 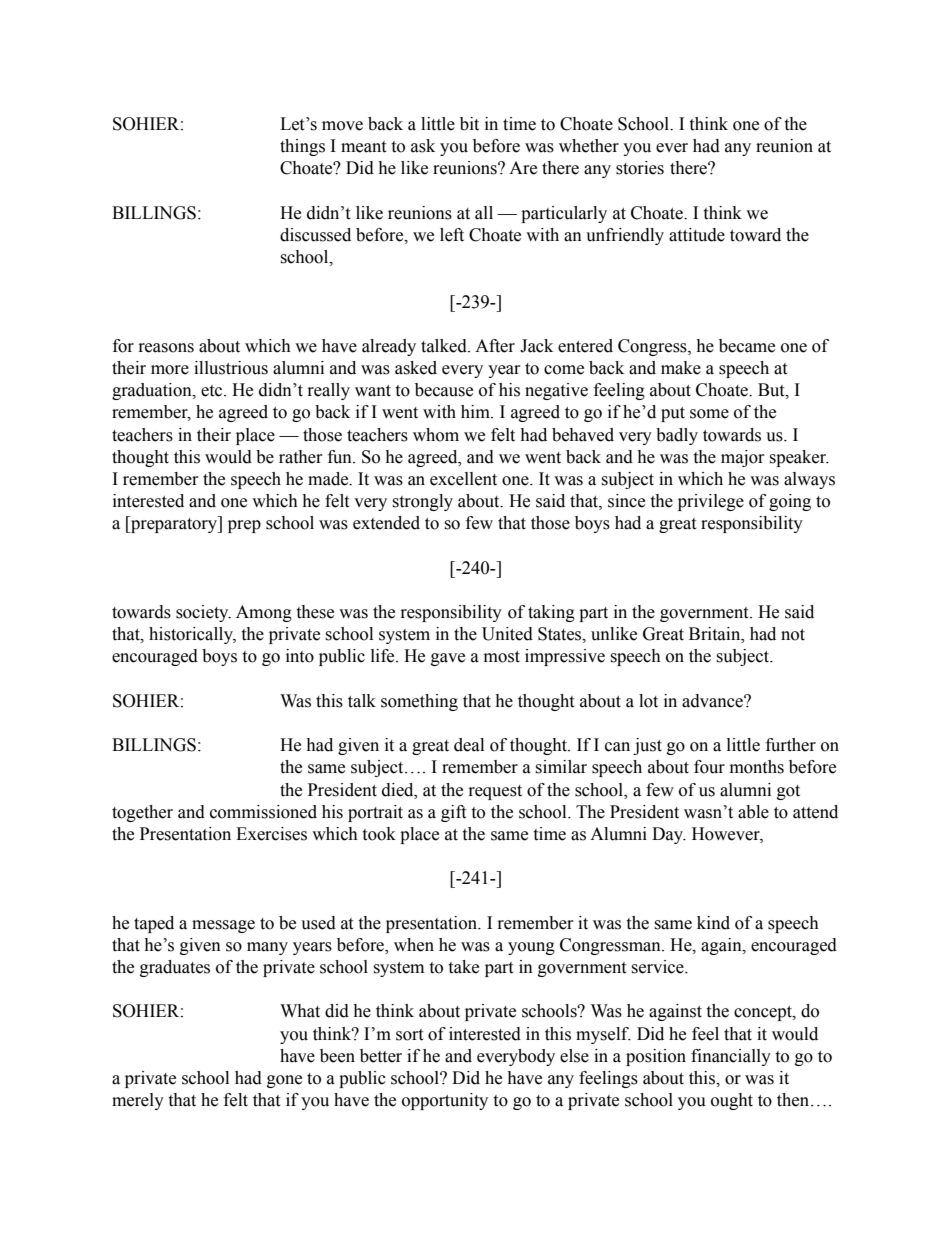 What do you see at coordinates (469, 124) in the screenshot?
I see `bit` at bounding box center [469, 124].
